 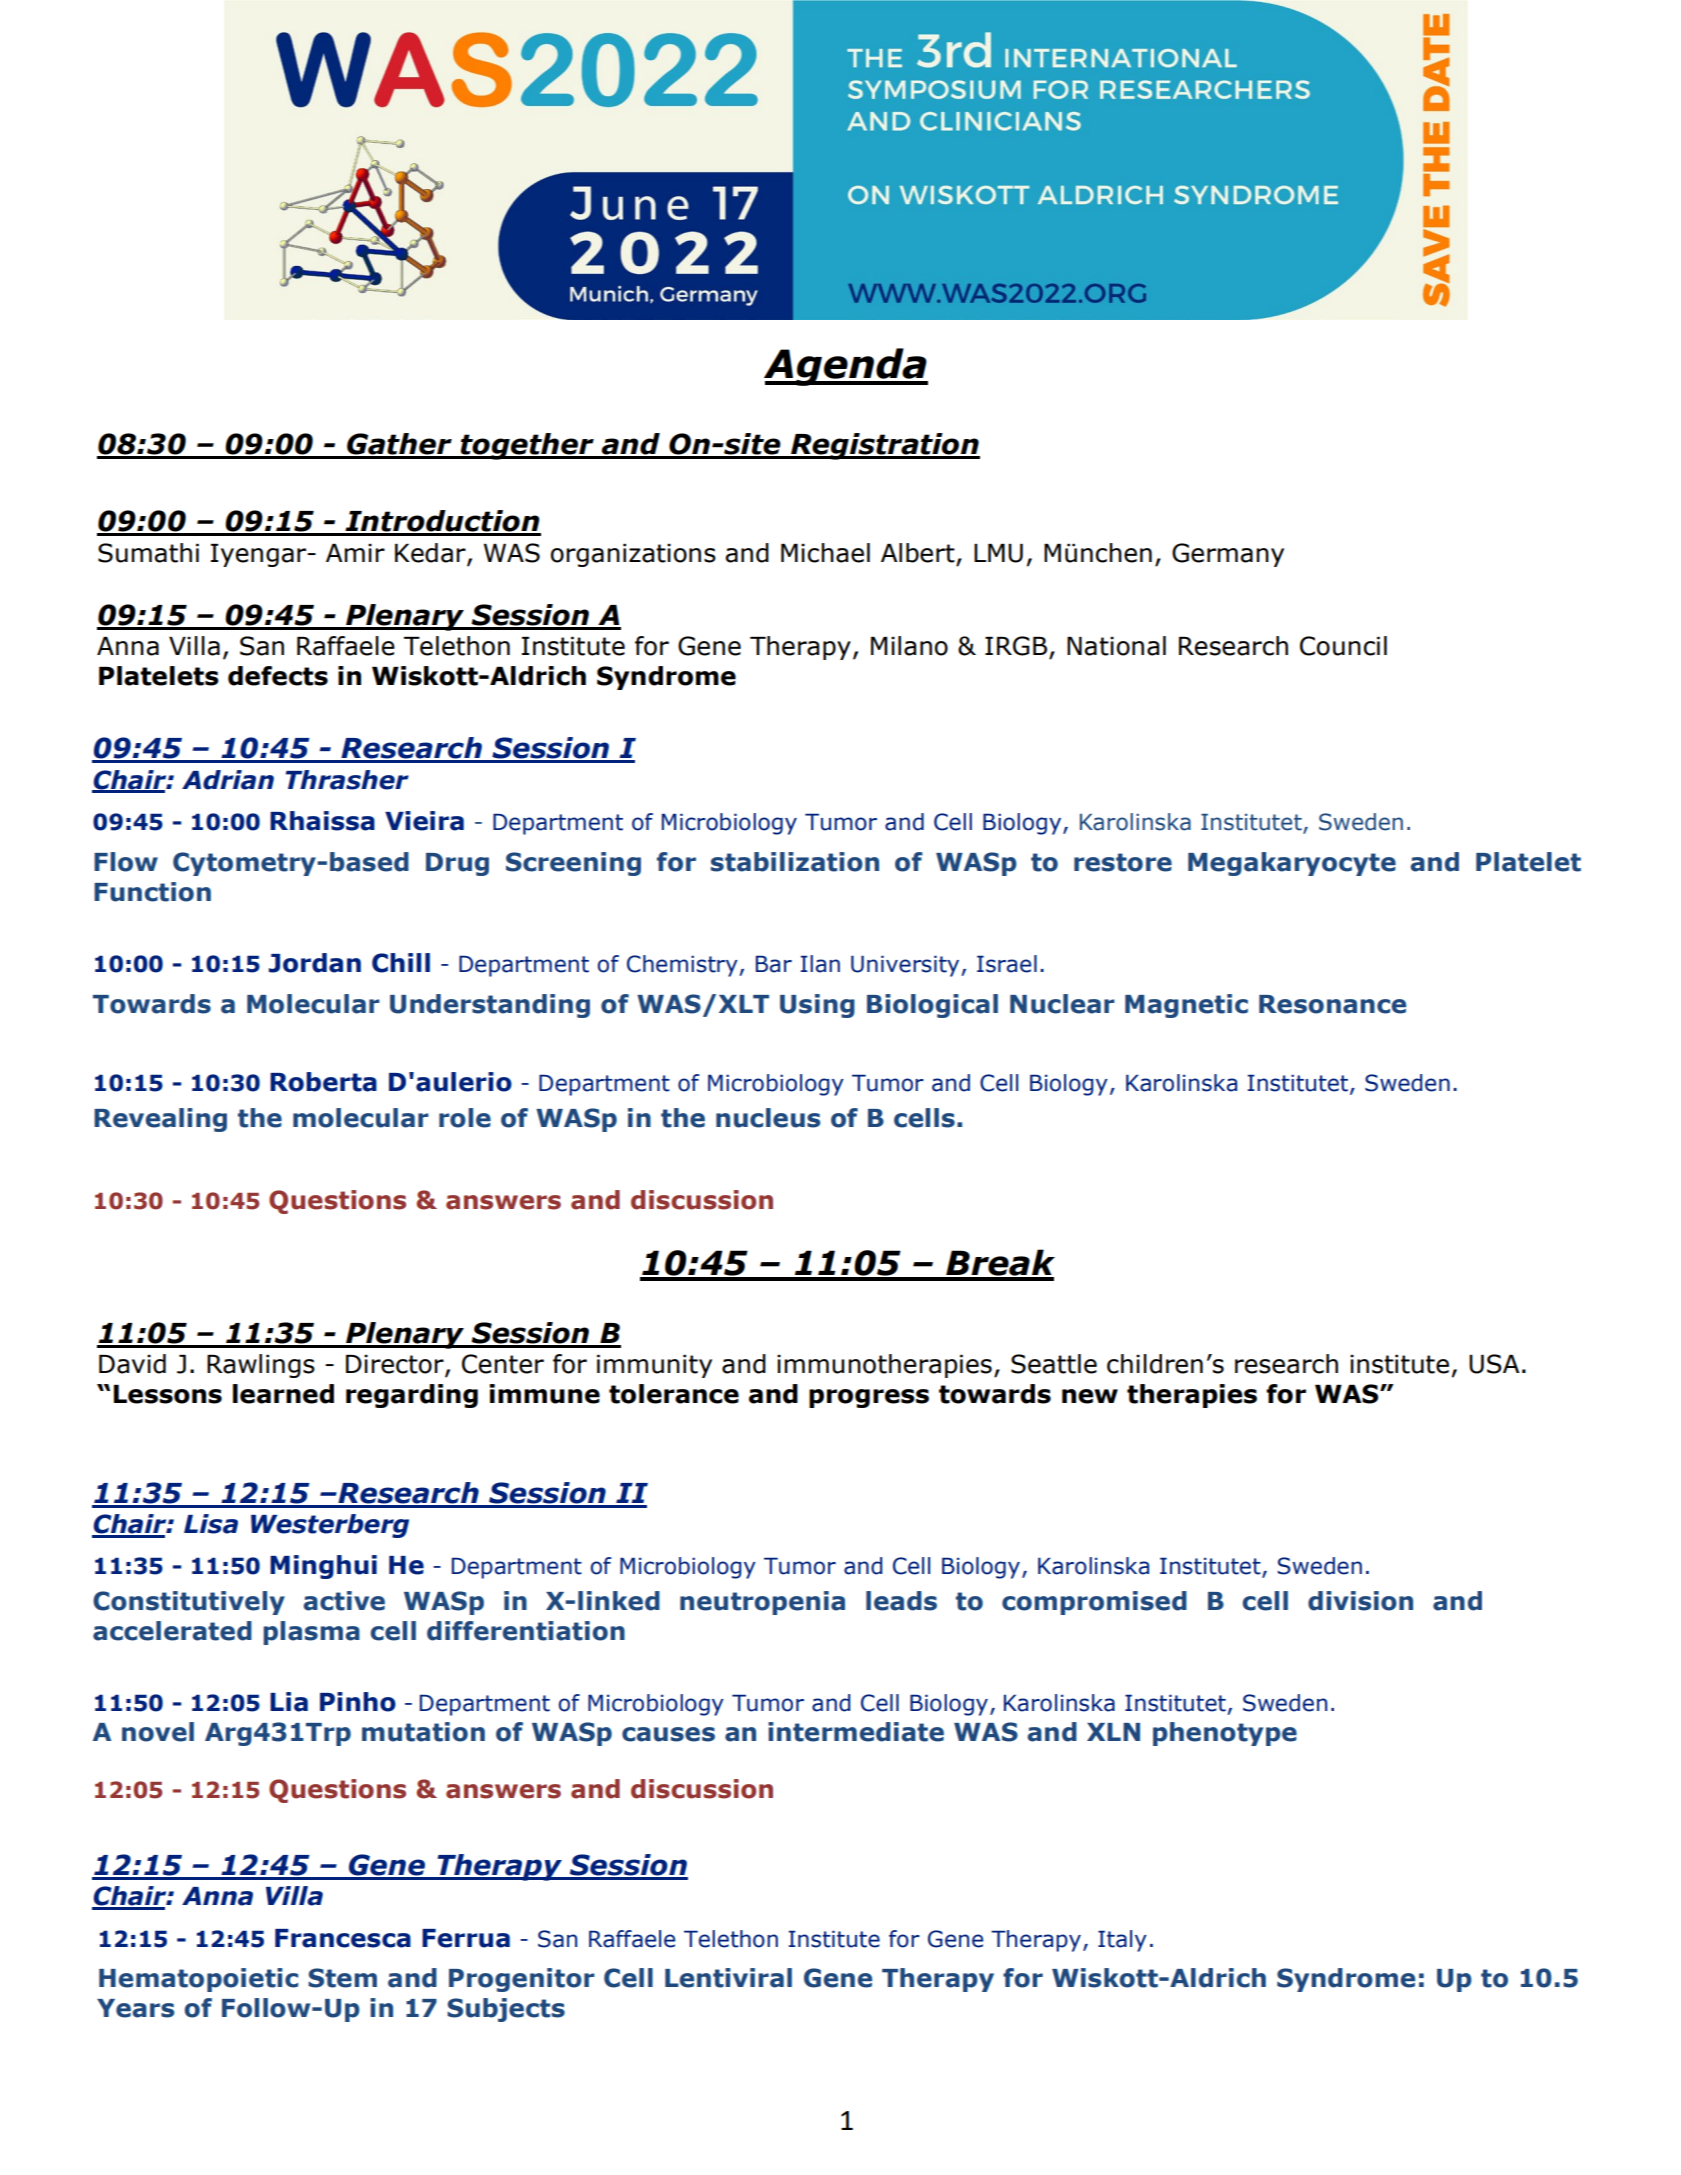 What do you see at coordinates (1343, 646) in the screenshot?
I see `Council` at bounding box center [1343, 646].
